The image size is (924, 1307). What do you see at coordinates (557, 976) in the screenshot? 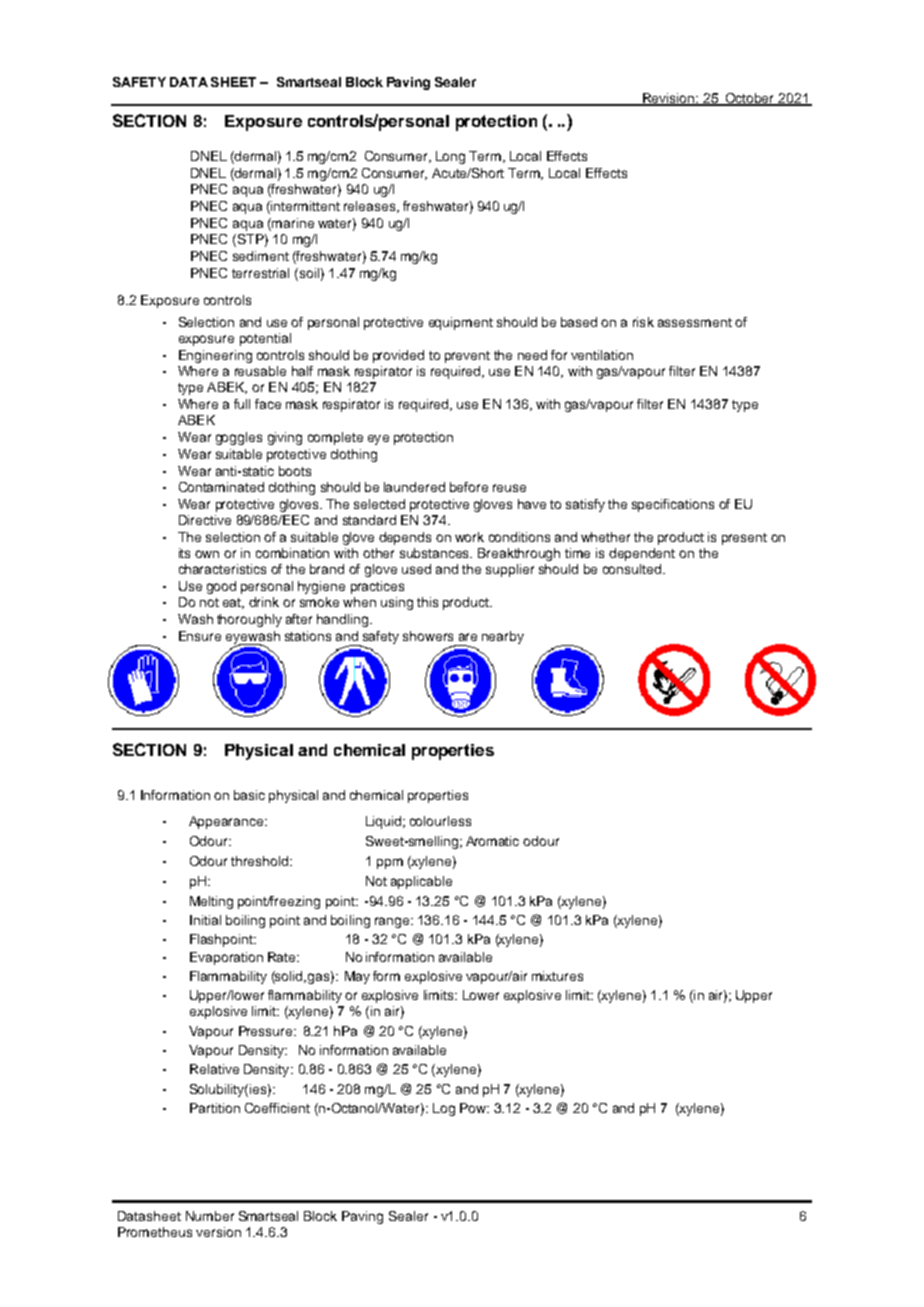
I see `mixtures` at bounding box center [557, 976].
